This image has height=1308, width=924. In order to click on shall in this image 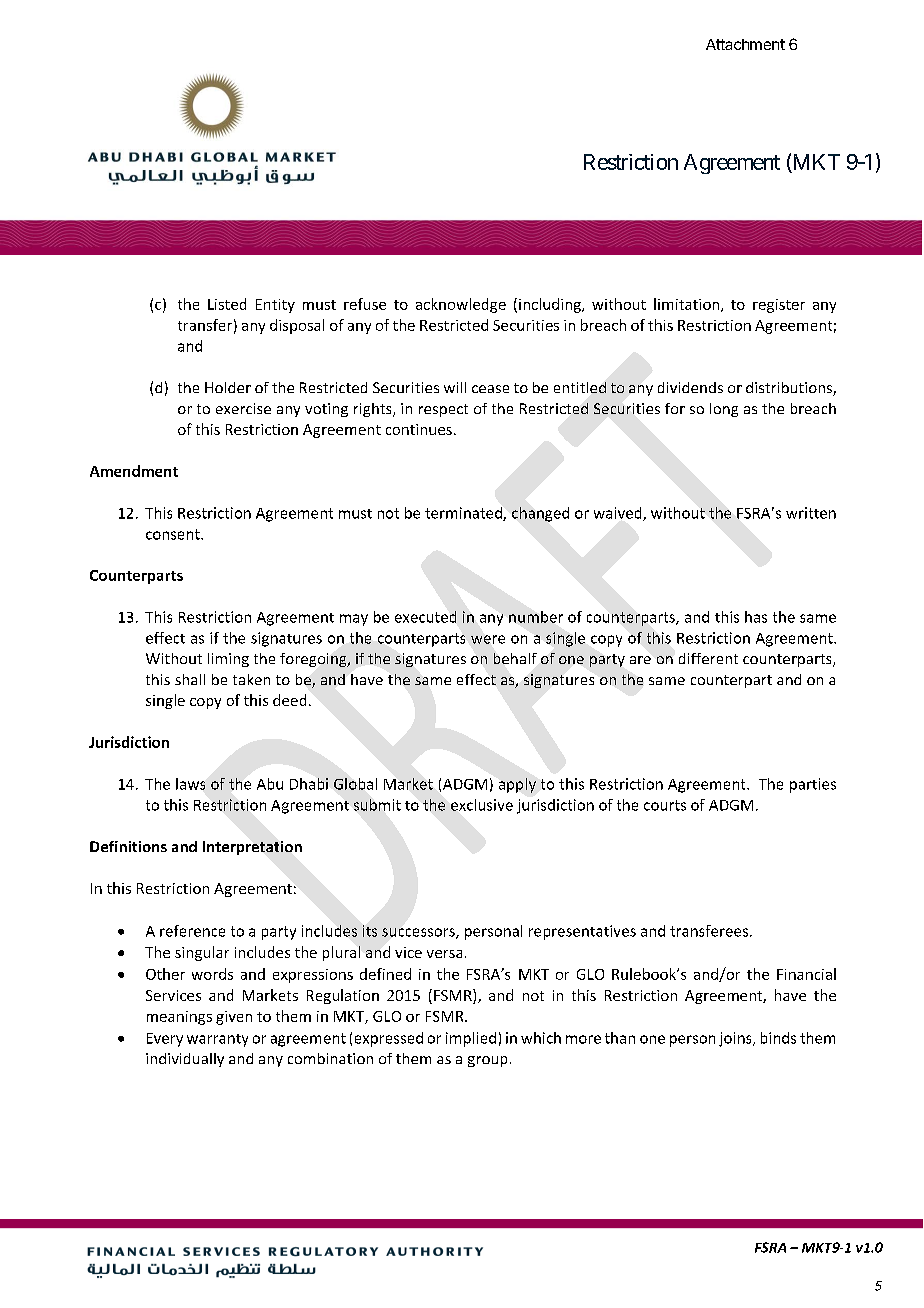, I will do `click(190, 679)`.
